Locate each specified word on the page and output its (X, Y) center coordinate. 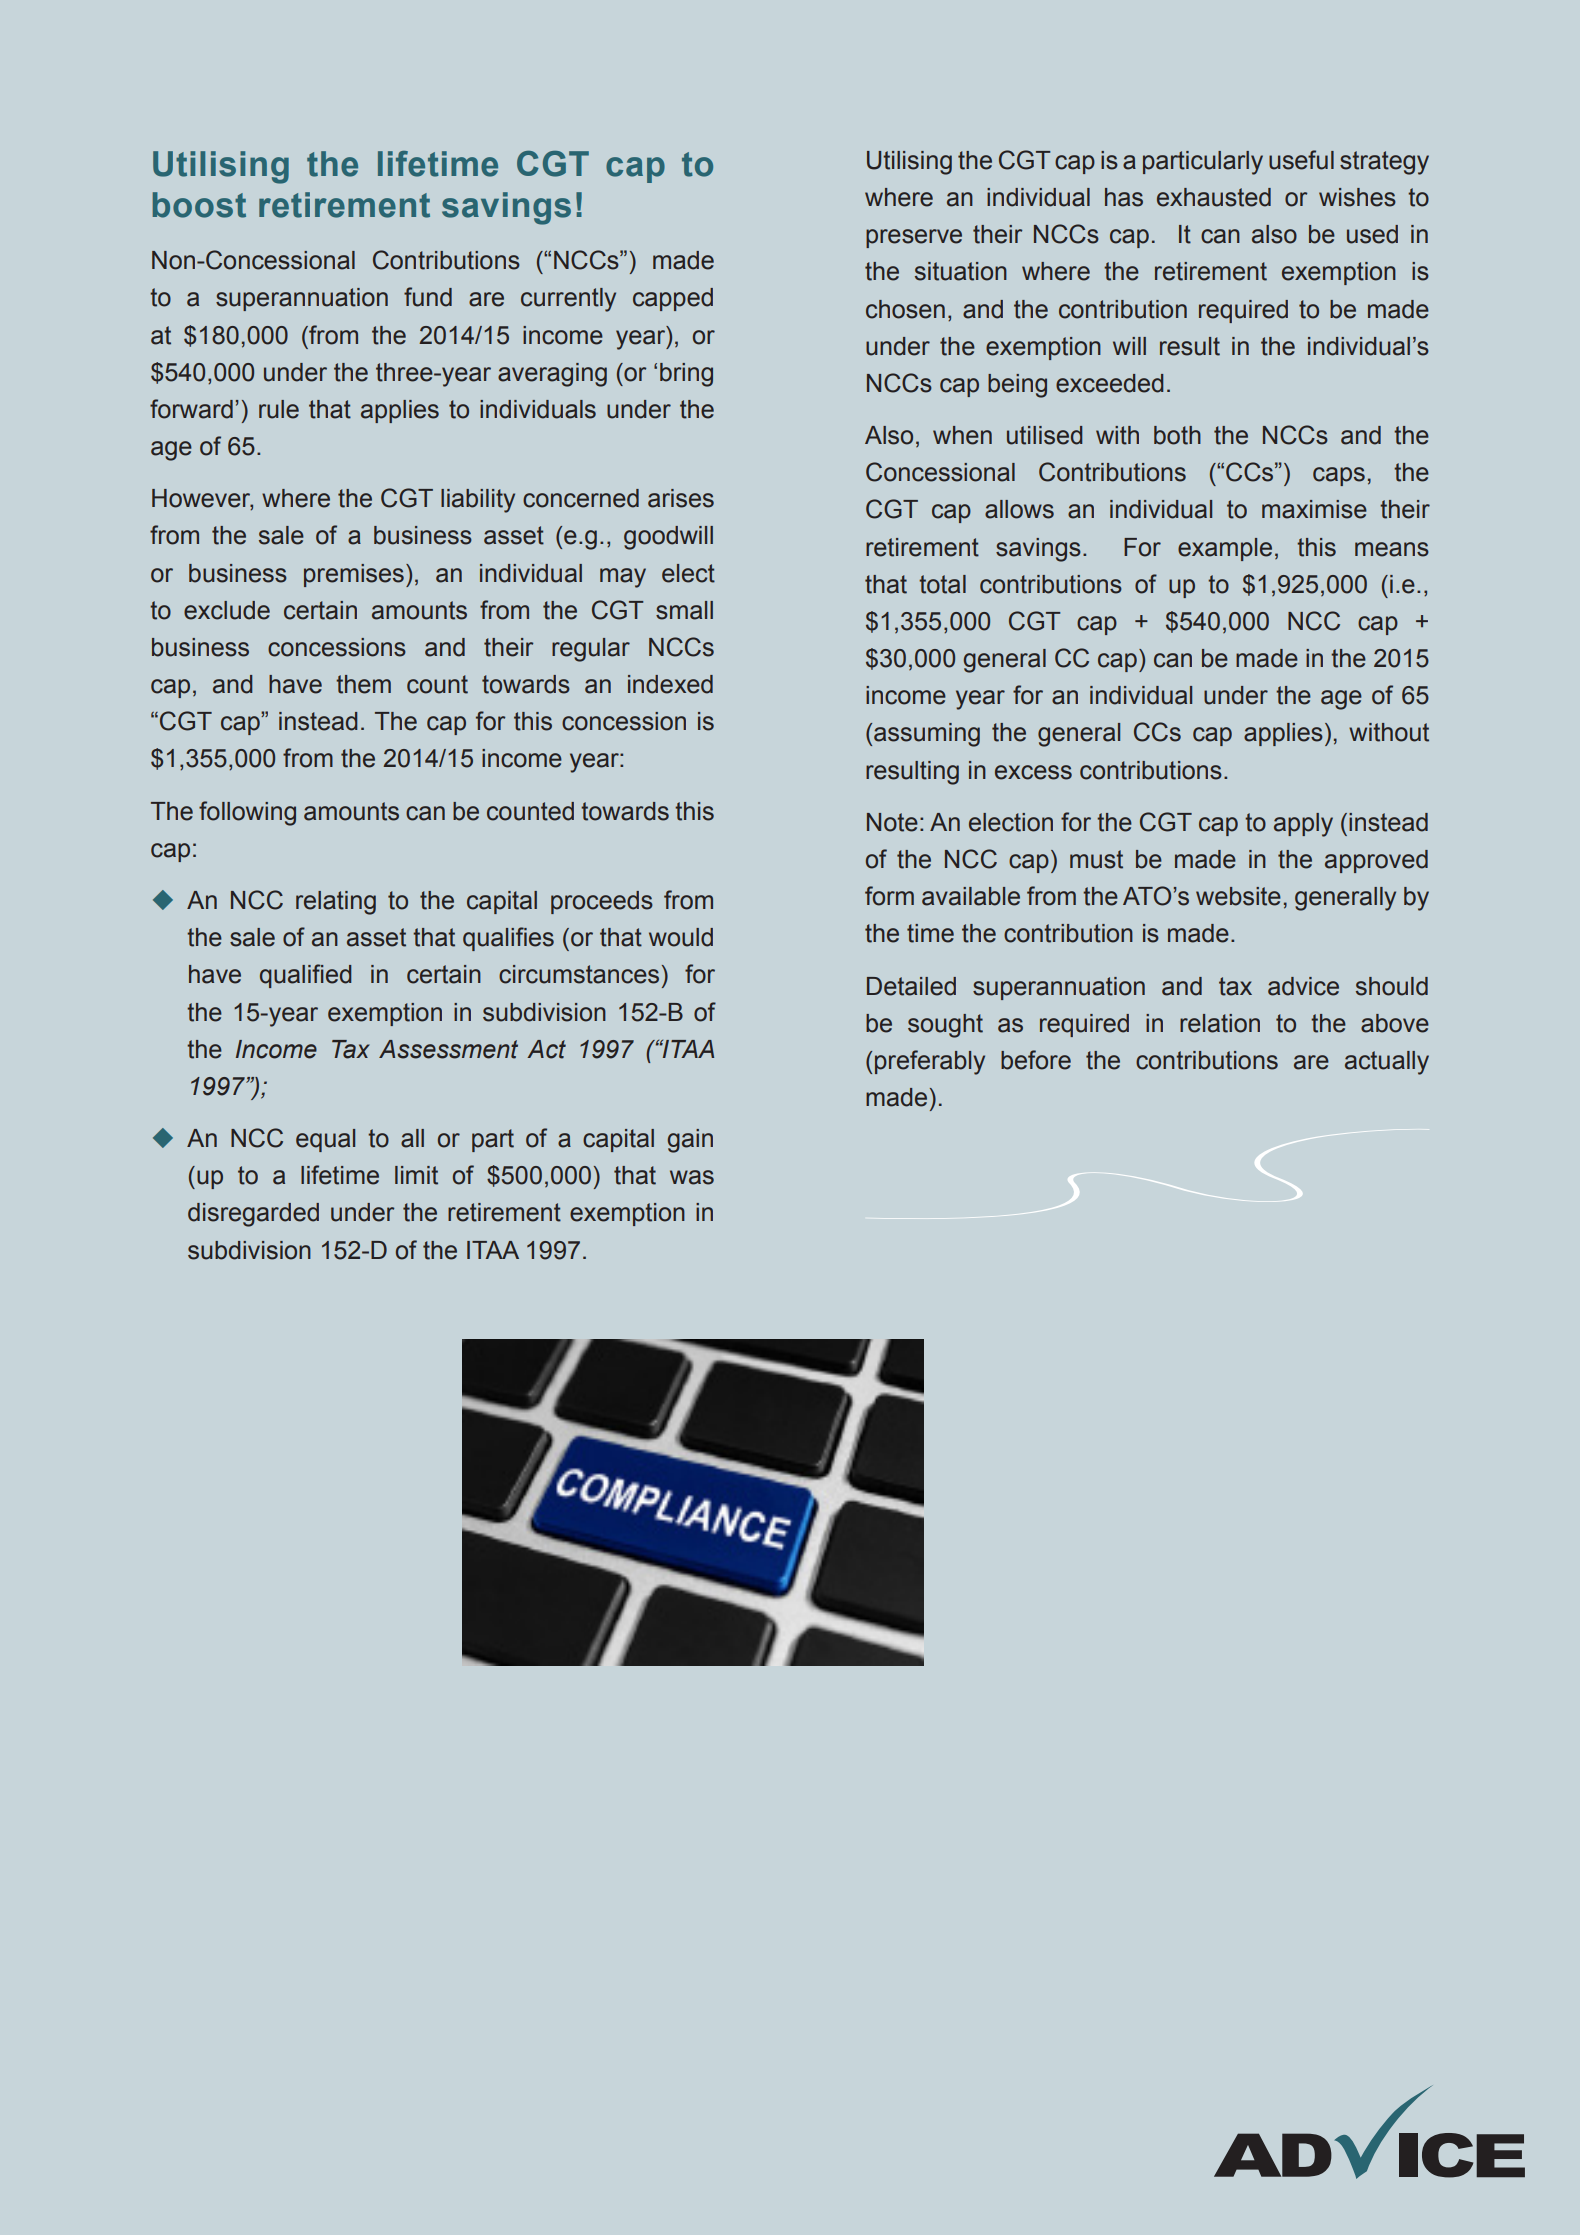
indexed (670, 684)
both (1177, 435)
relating (336, 903)
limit (416, 1175)
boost (199, 205)
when (962, 435)
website (1238, 896)
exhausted (1214, 197)
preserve (914, 238)
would (681, 937)
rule (279, 409)
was (692, 1177)
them (363, 684)
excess (1033, 772)
